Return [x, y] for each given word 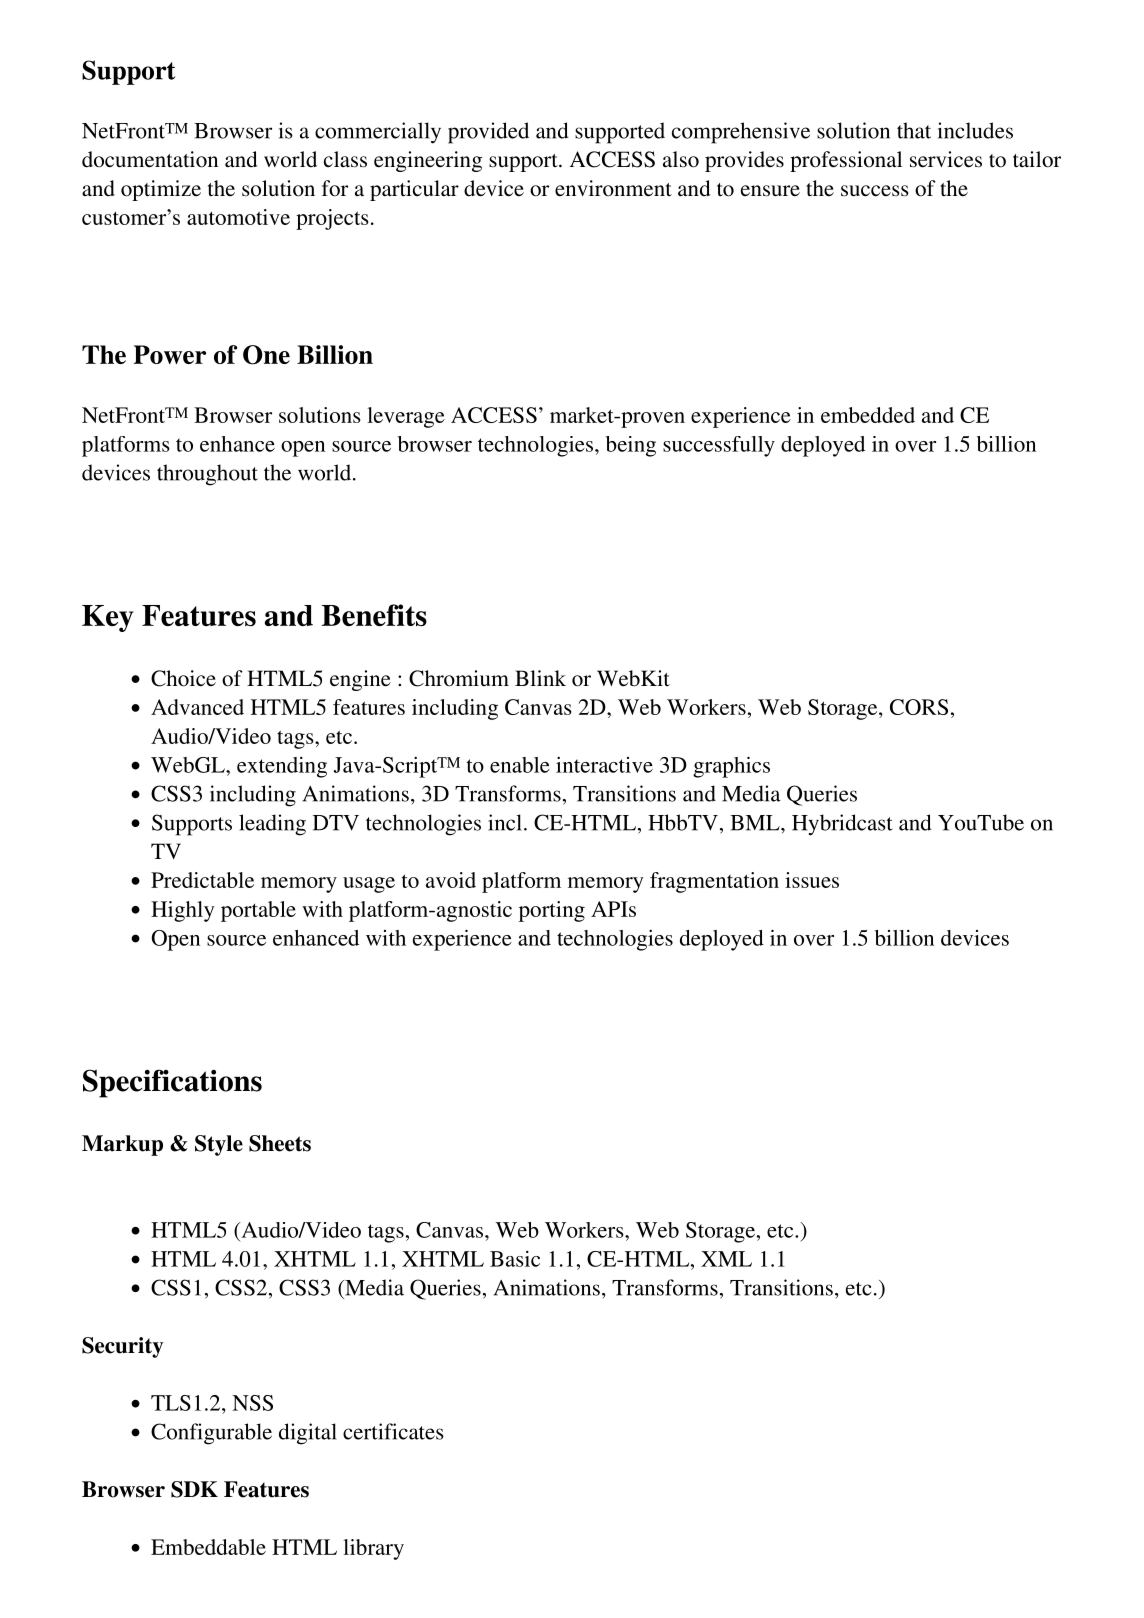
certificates [393, 1431]
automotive [238, 217]
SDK [194, 1489]
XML [726, 1259]
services [946, 159]
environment [613, 188]
